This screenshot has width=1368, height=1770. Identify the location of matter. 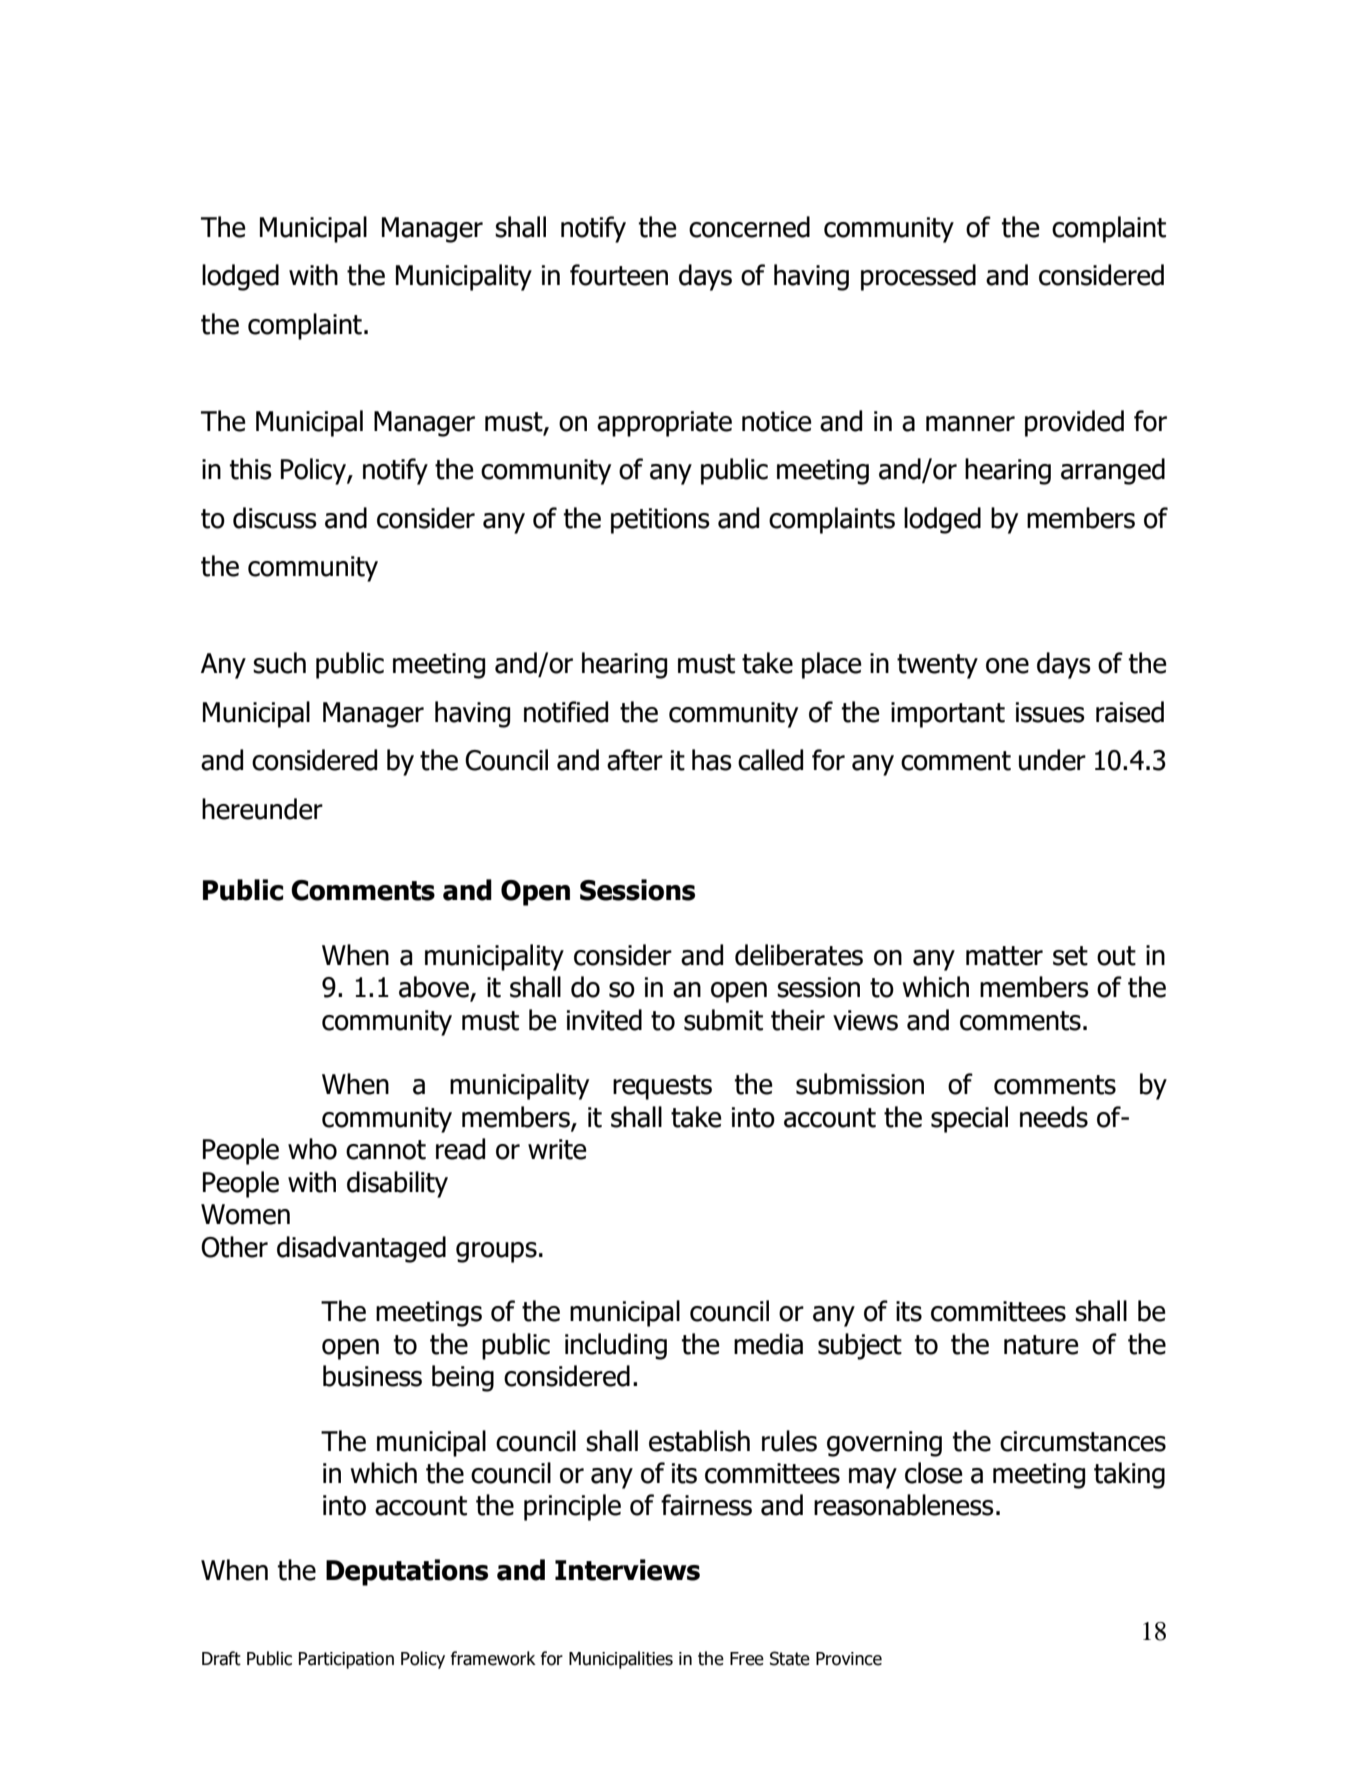
(1004, 956).
